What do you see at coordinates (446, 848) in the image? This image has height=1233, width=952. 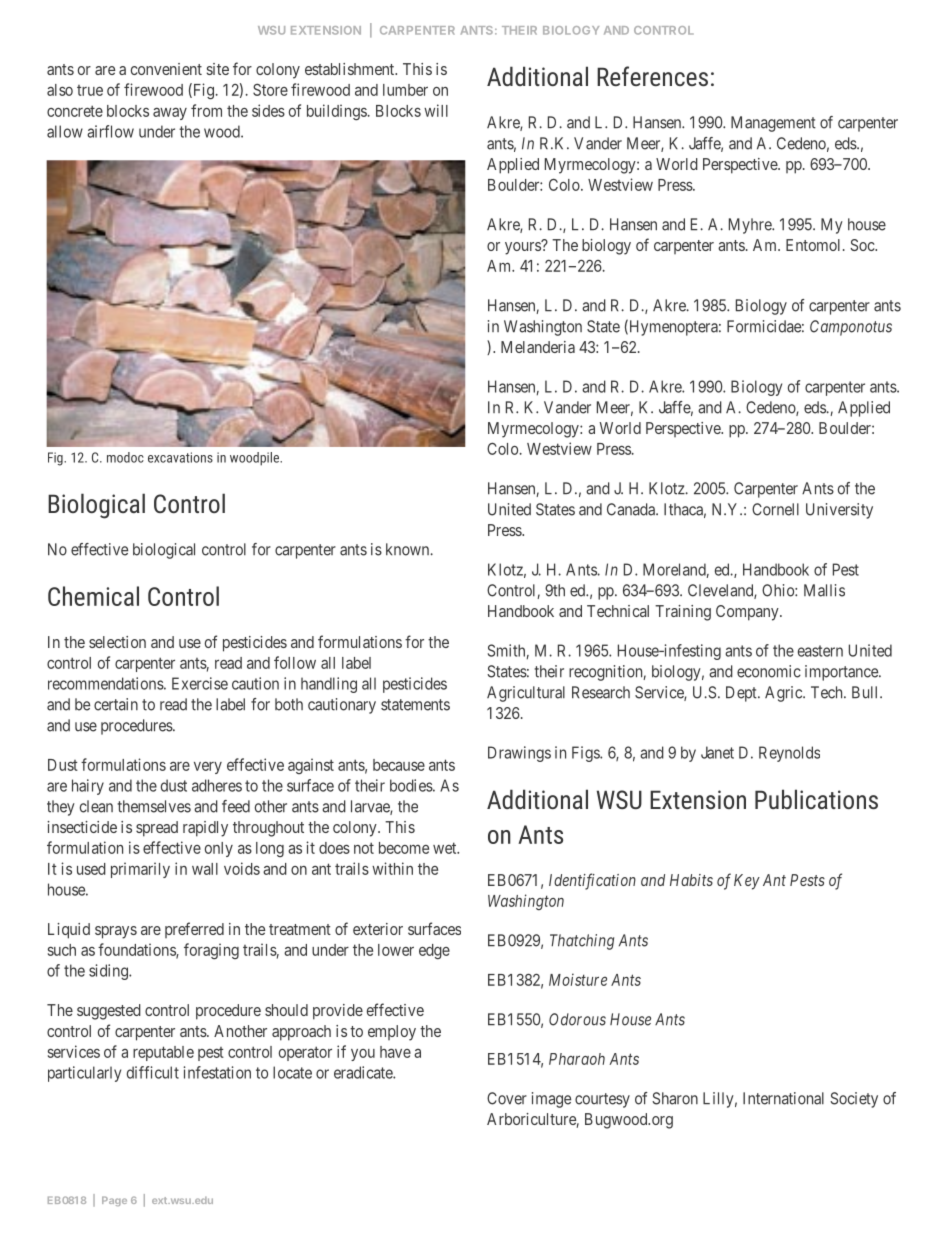 I see `wet` at bounding box center [446, 848].
